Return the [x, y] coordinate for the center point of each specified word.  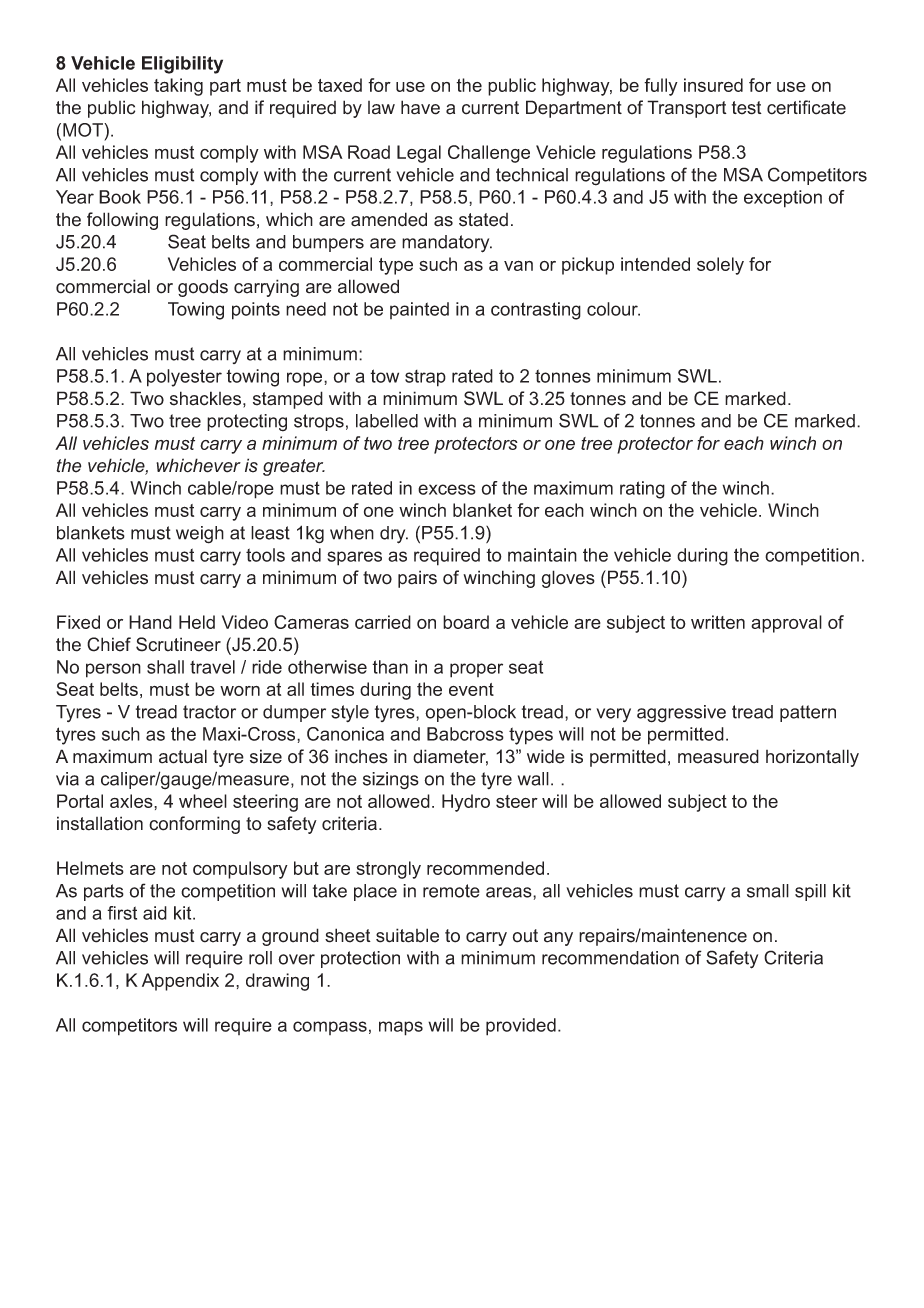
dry [394, 535]
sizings [391, 781]
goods [203, 288]
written [718, 622]
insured [713, 85]
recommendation [610, 958]
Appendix [180, 982]
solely [720, 266]
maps [401, 1028]
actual [183, 756]
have [420, 107]
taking [178, 87]
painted [419, 310]
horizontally [812, 758]
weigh [200, 535]
